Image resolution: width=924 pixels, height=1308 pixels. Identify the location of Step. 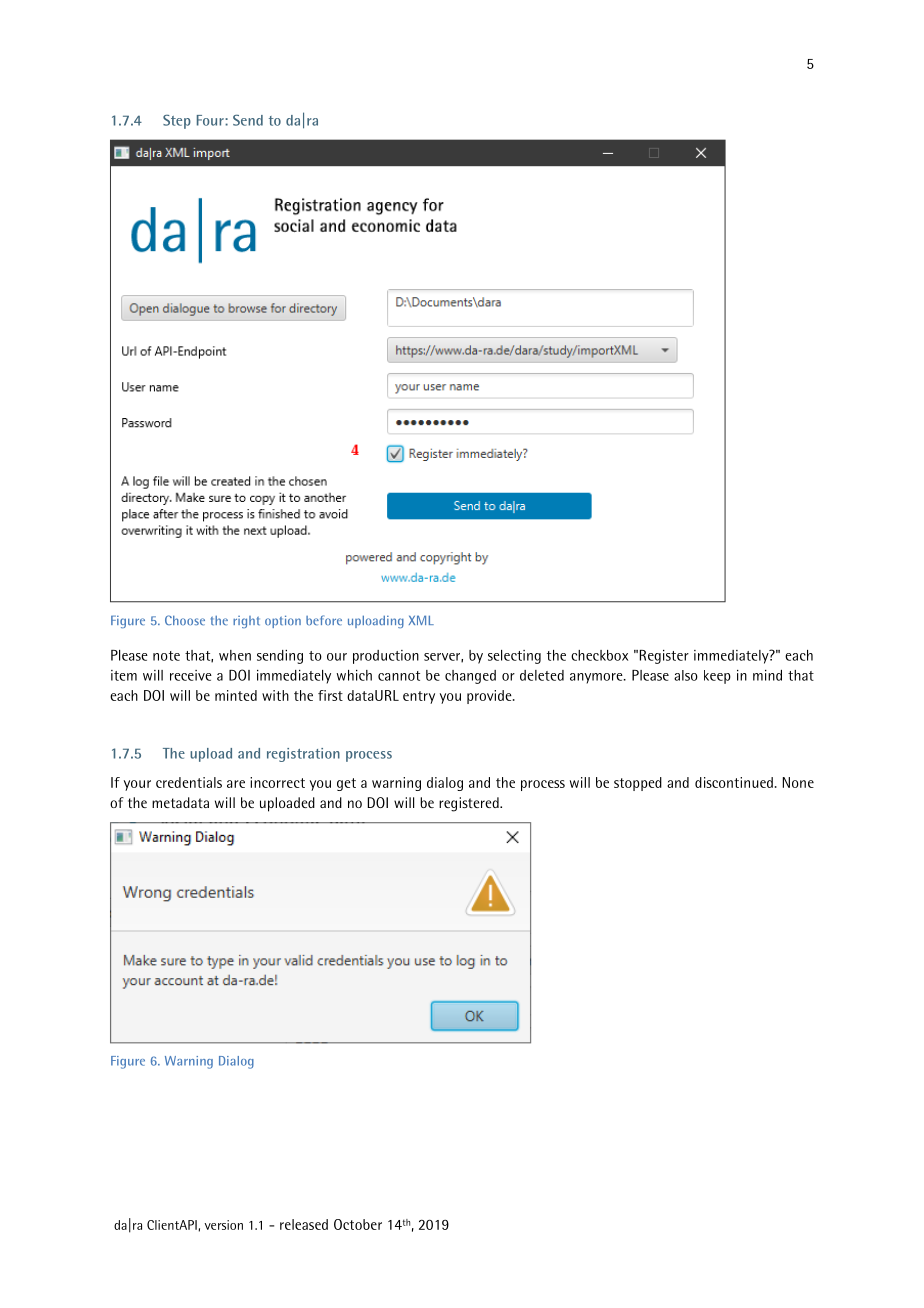
(177, 122).
